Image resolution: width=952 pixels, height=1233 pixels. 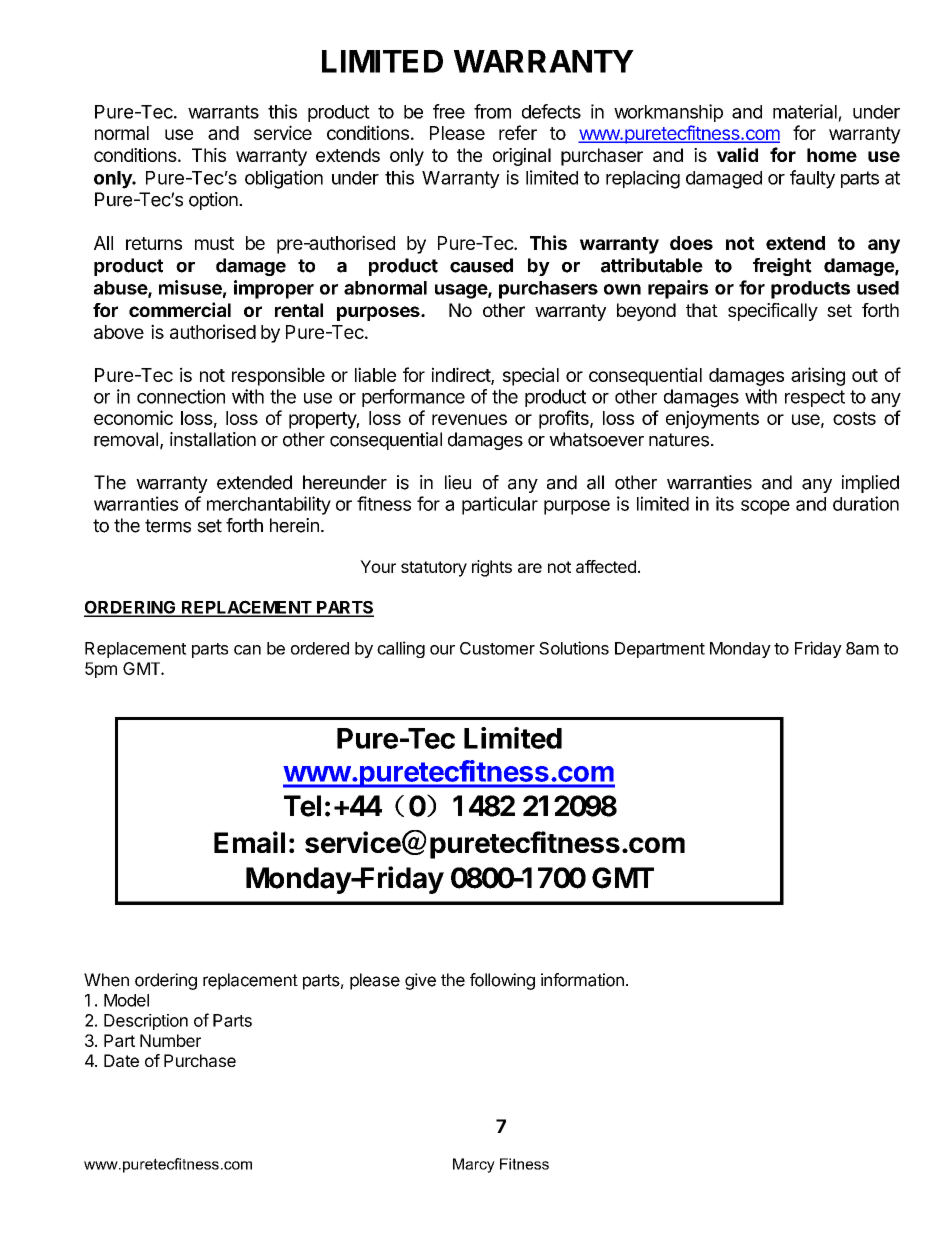 I want to click on valid, so click(x=737, y=154).
